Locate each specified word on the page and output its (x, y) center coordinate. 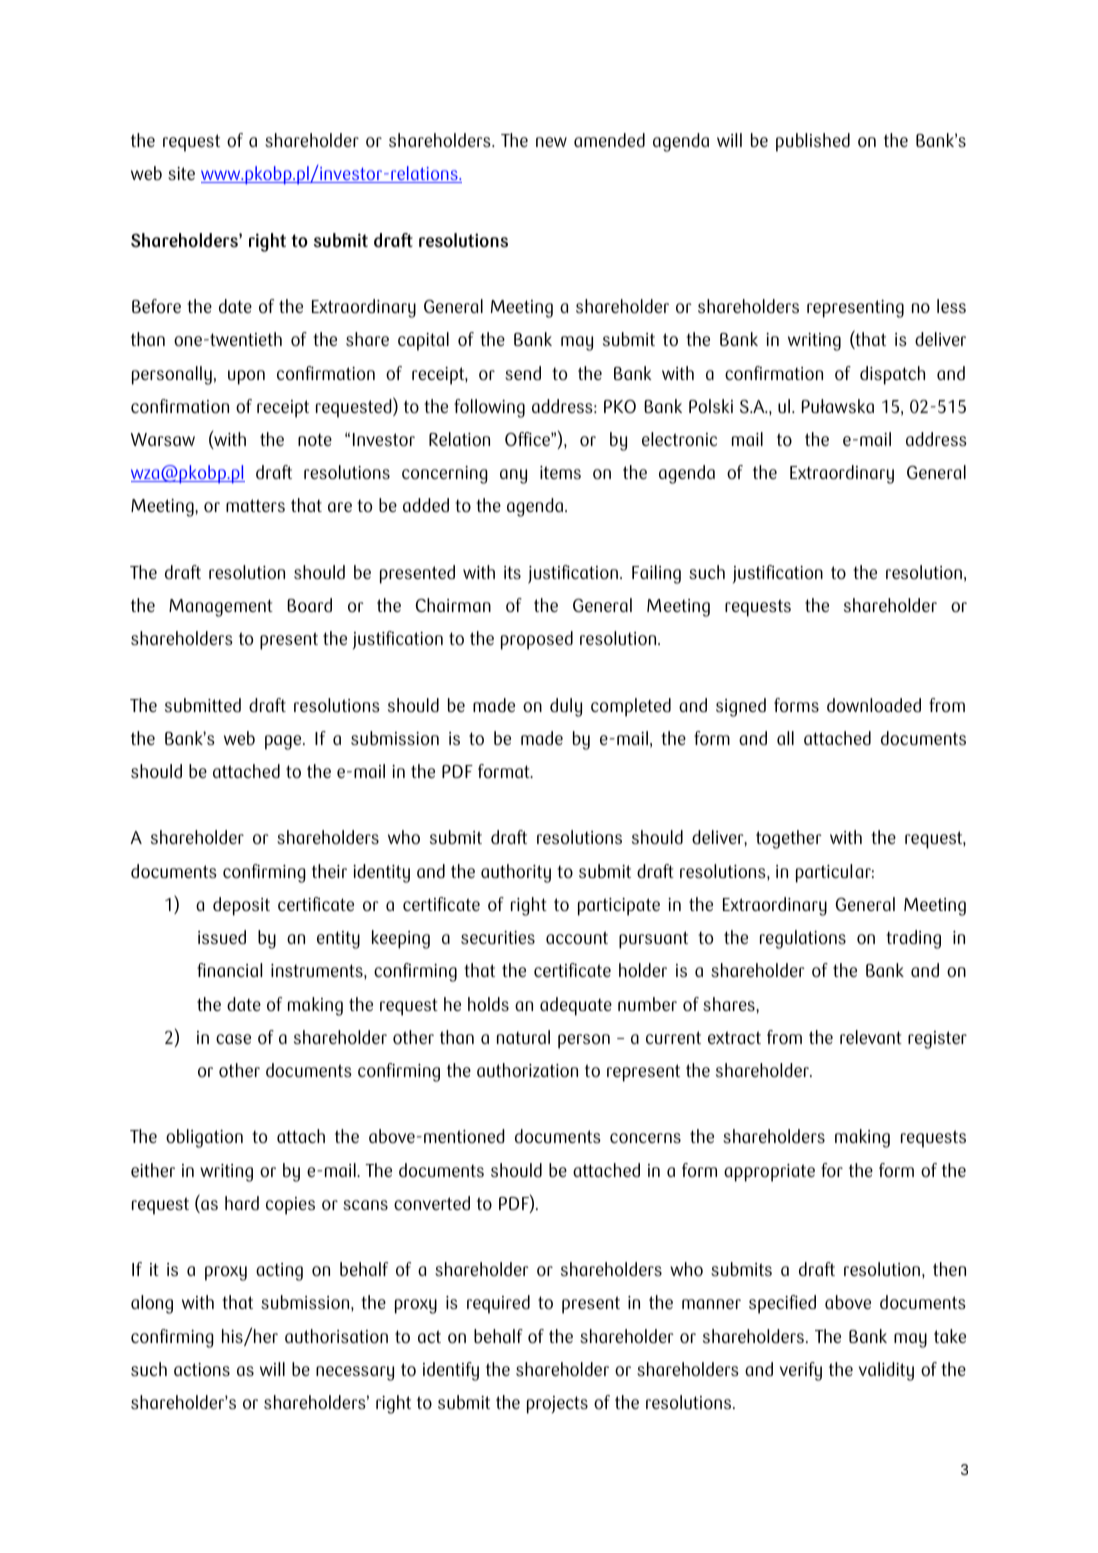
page (284, 742)
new (551, 142)
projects (557, 1405)
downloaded (874, 705)
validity (886, 1371)
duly (566, 707)
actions (202, 1369)
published (813, 142)
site (181, 173)
